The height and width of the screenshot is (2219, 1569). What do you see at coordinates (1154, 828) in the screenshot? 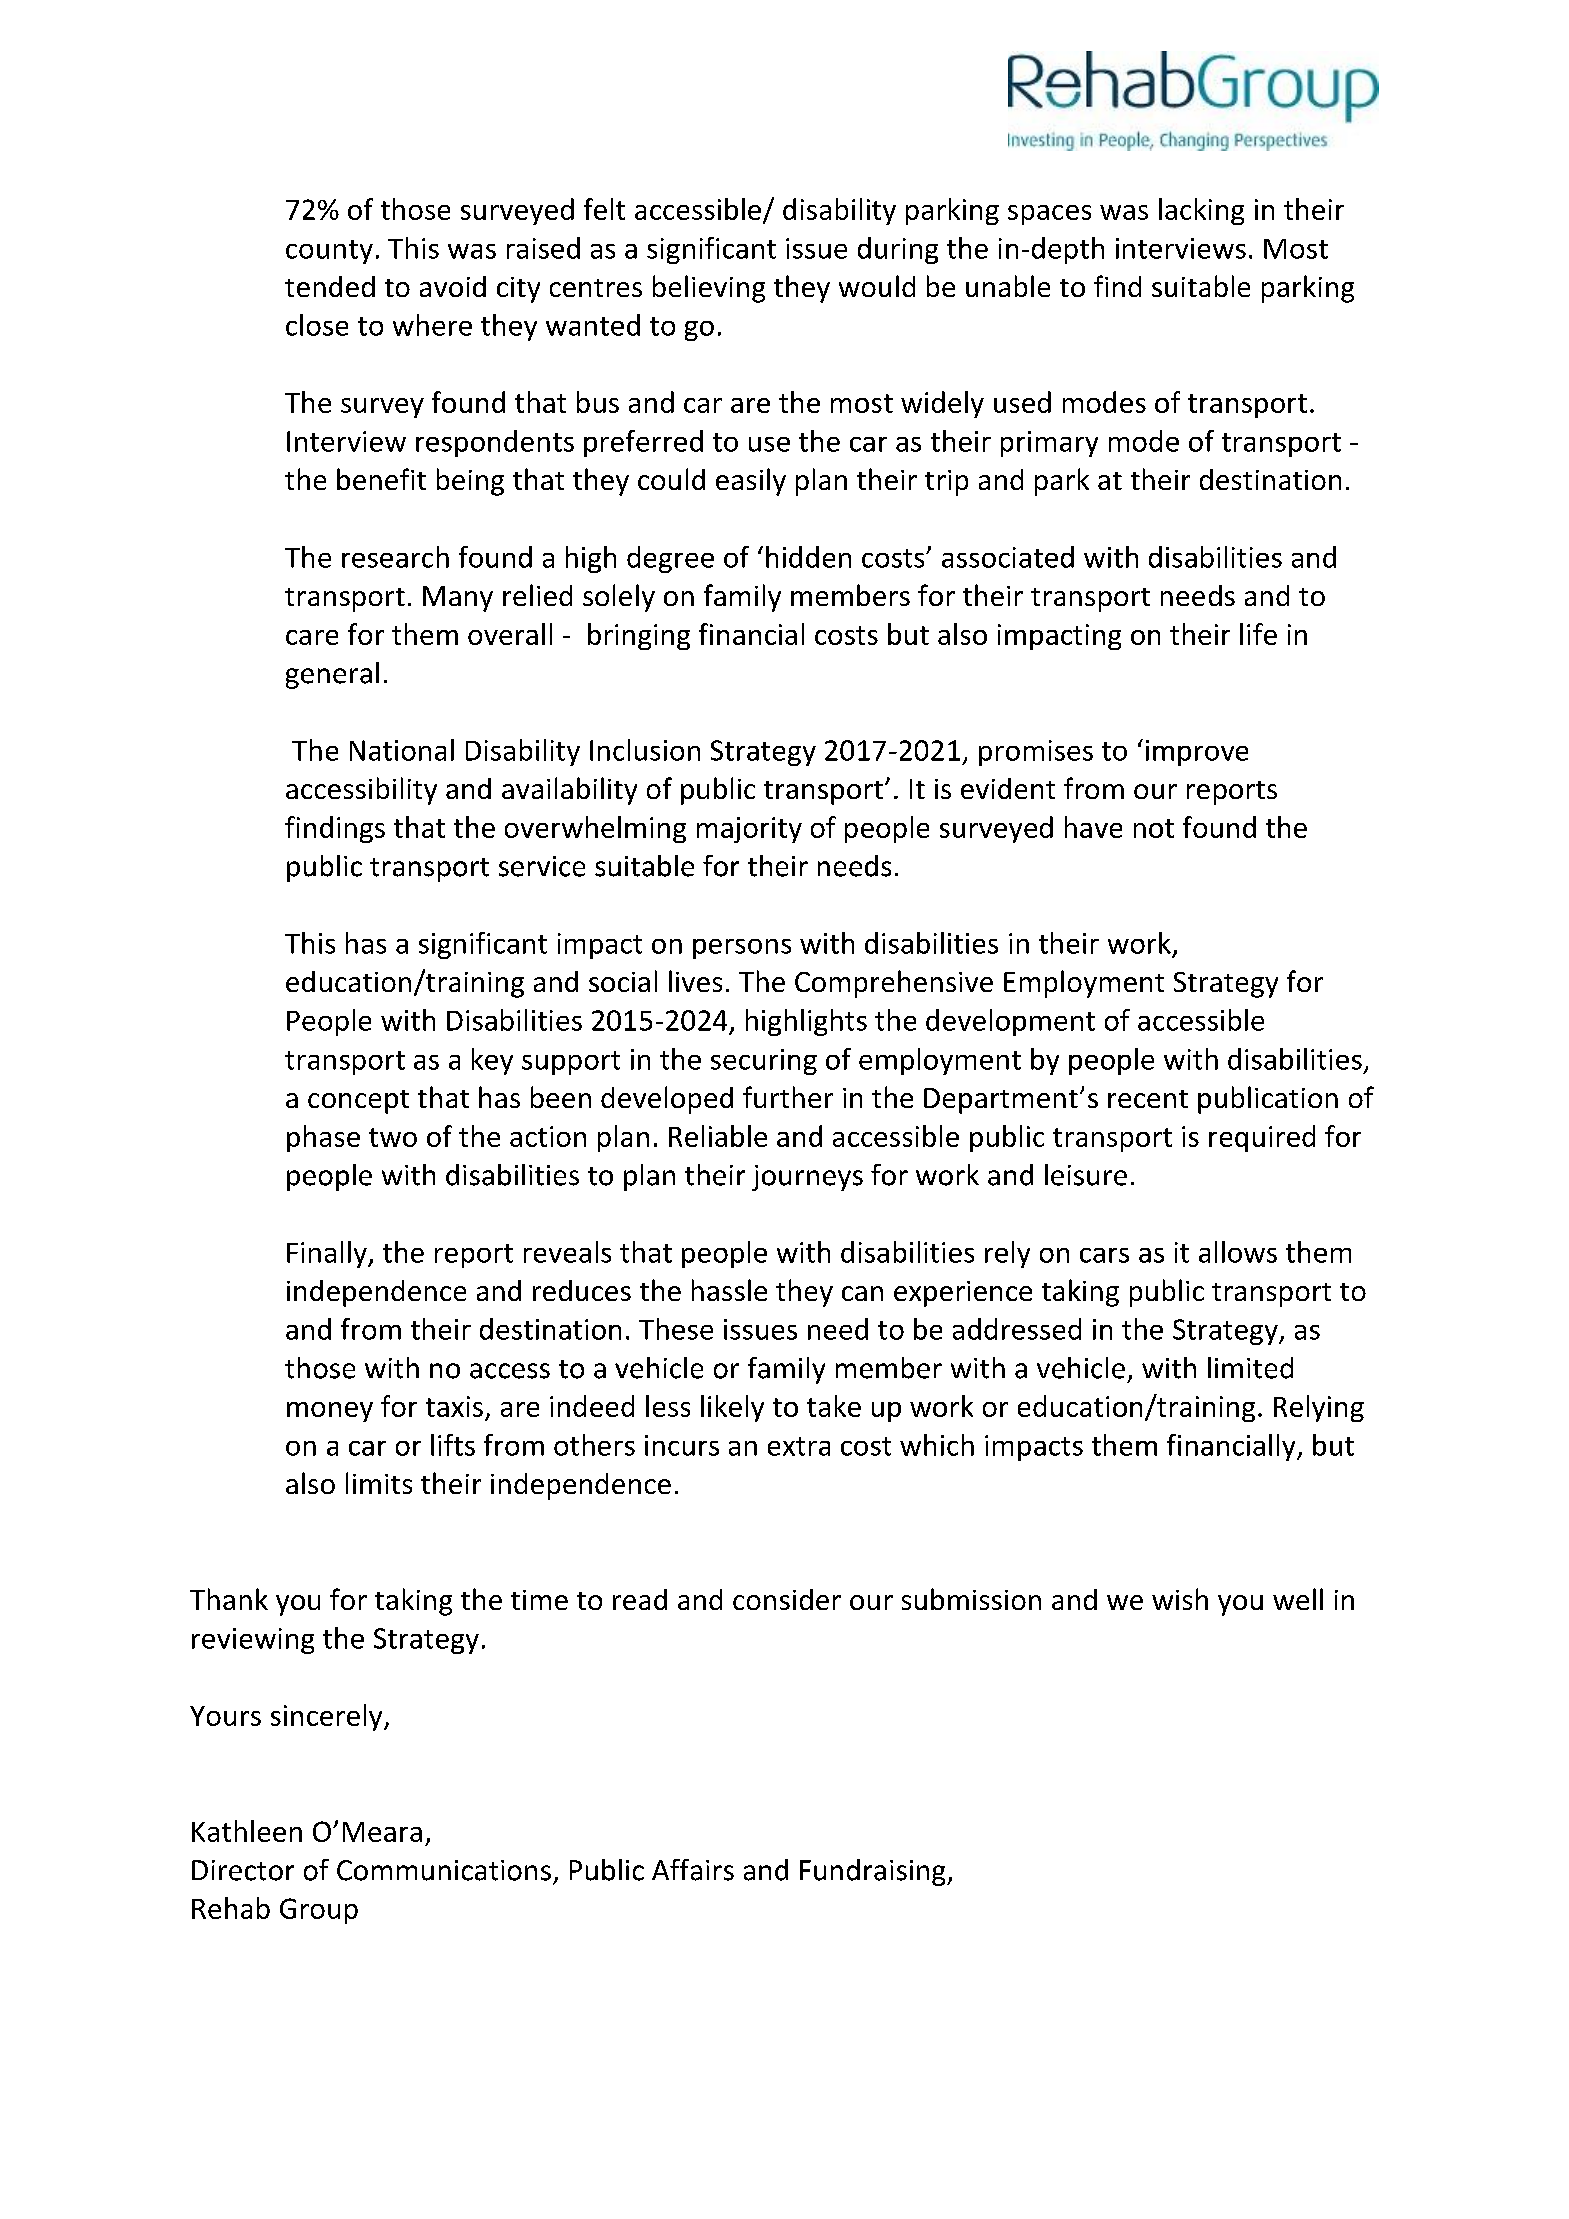
I see `not` at bounding box center [1154, 828].
